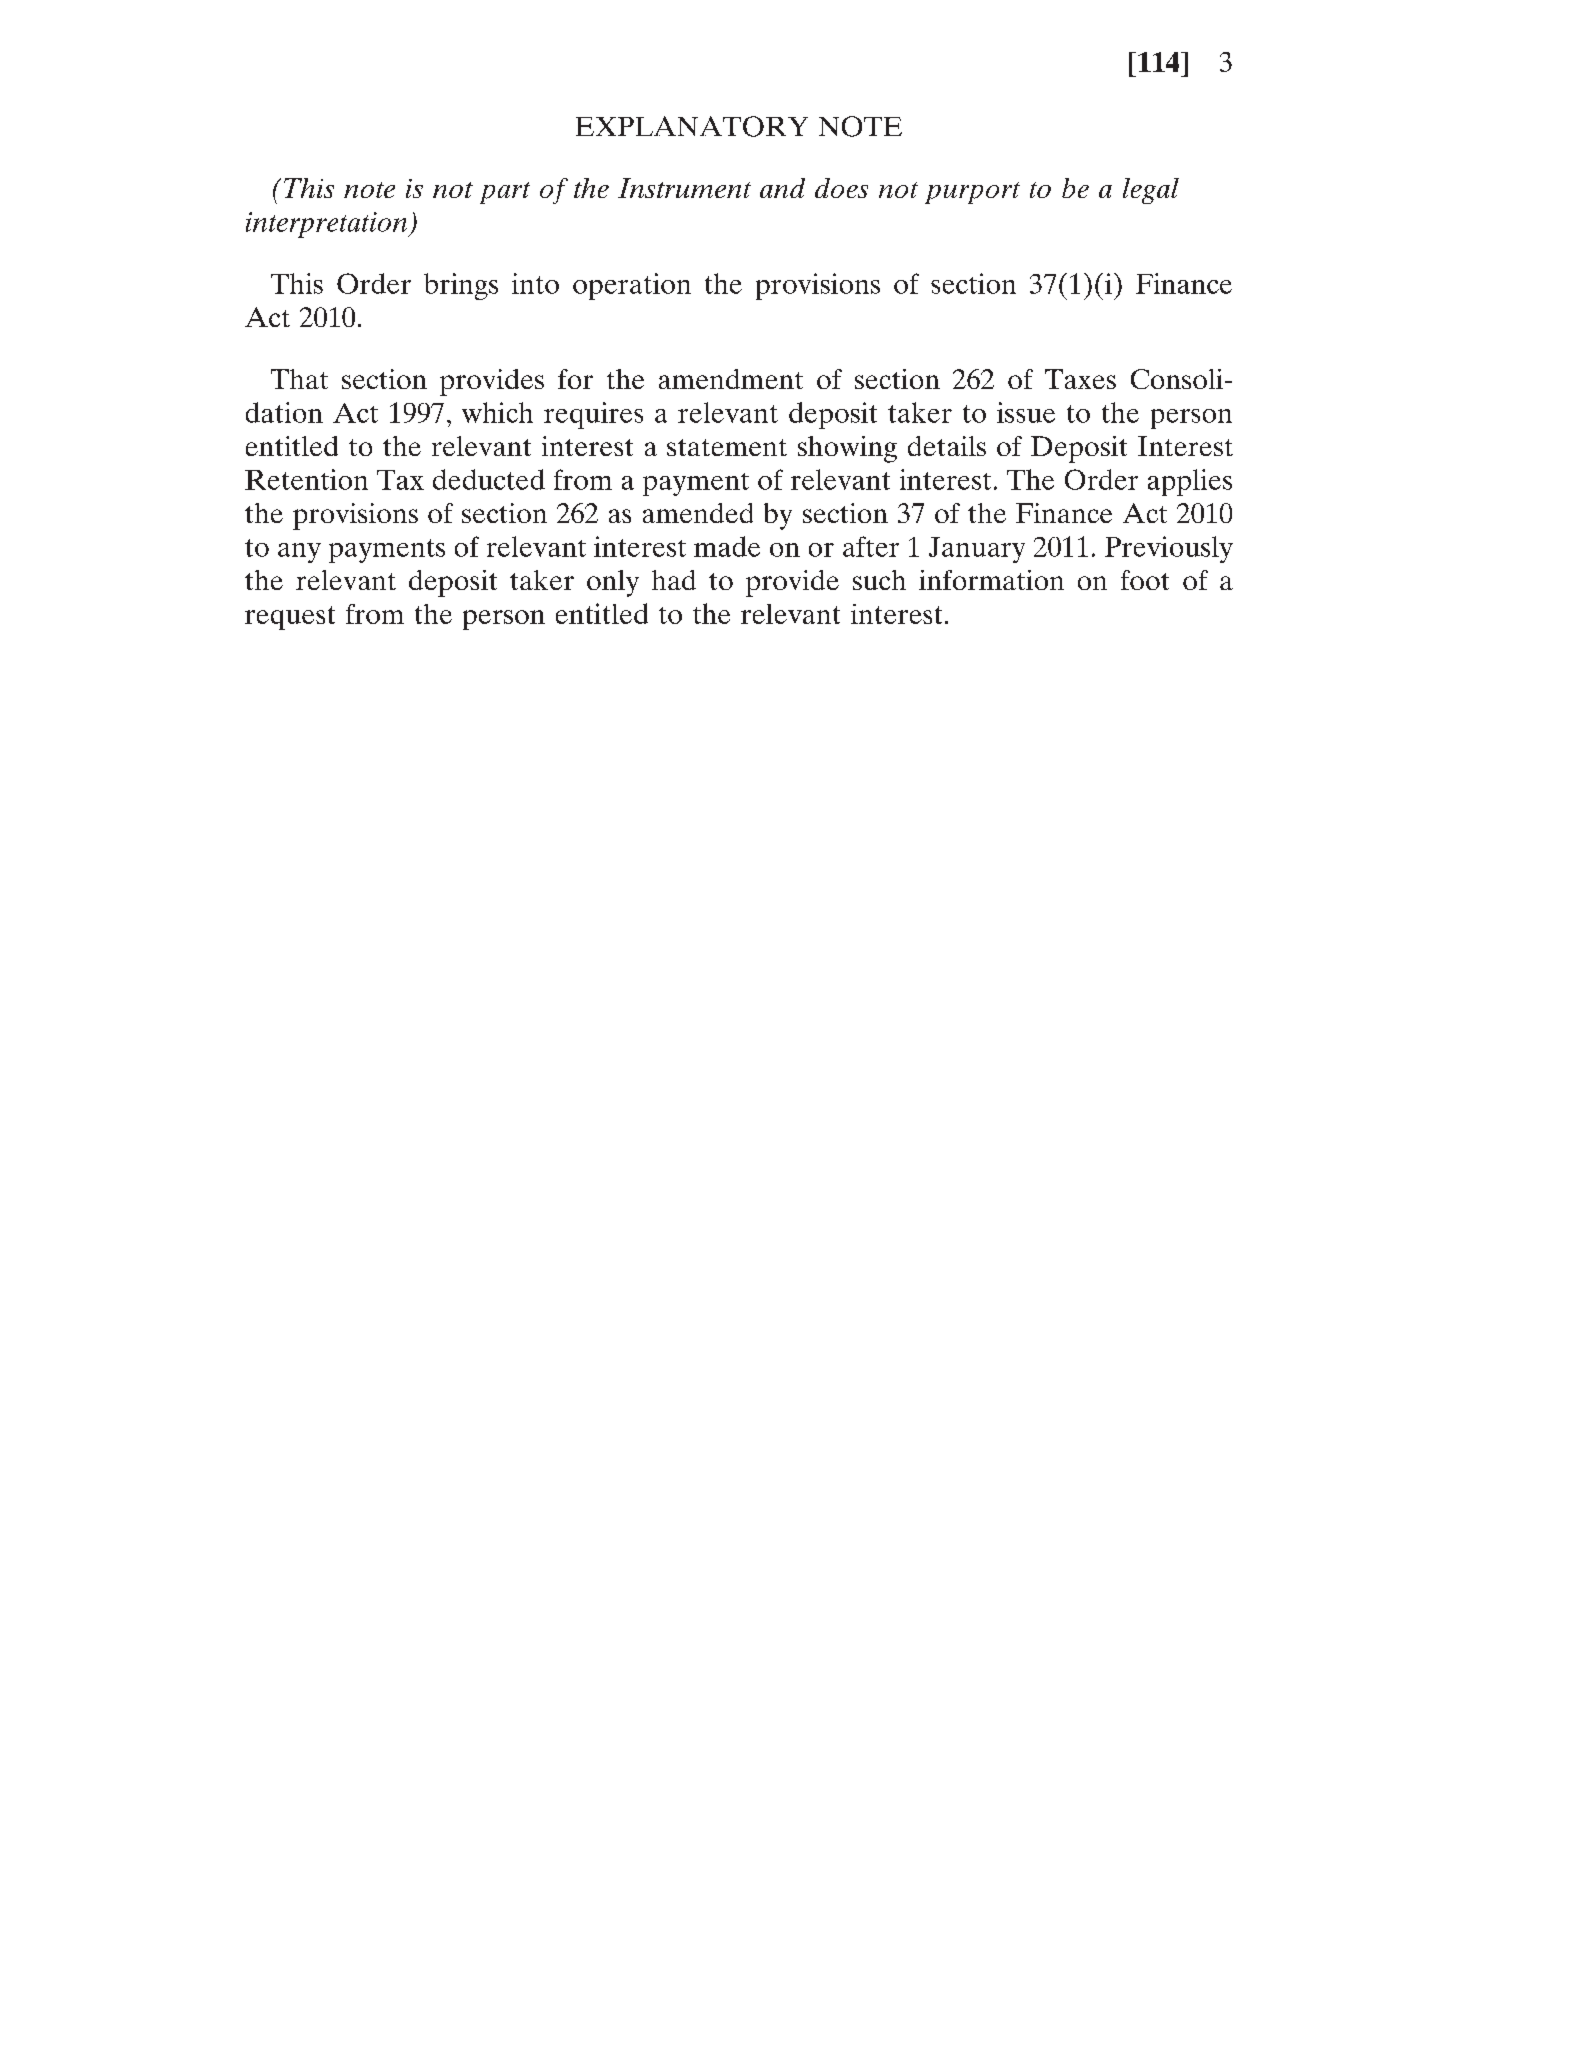  What do you see at coordinates (461, 286) in the screenshot?
I see `brings` at bounding box center [461, 286].
